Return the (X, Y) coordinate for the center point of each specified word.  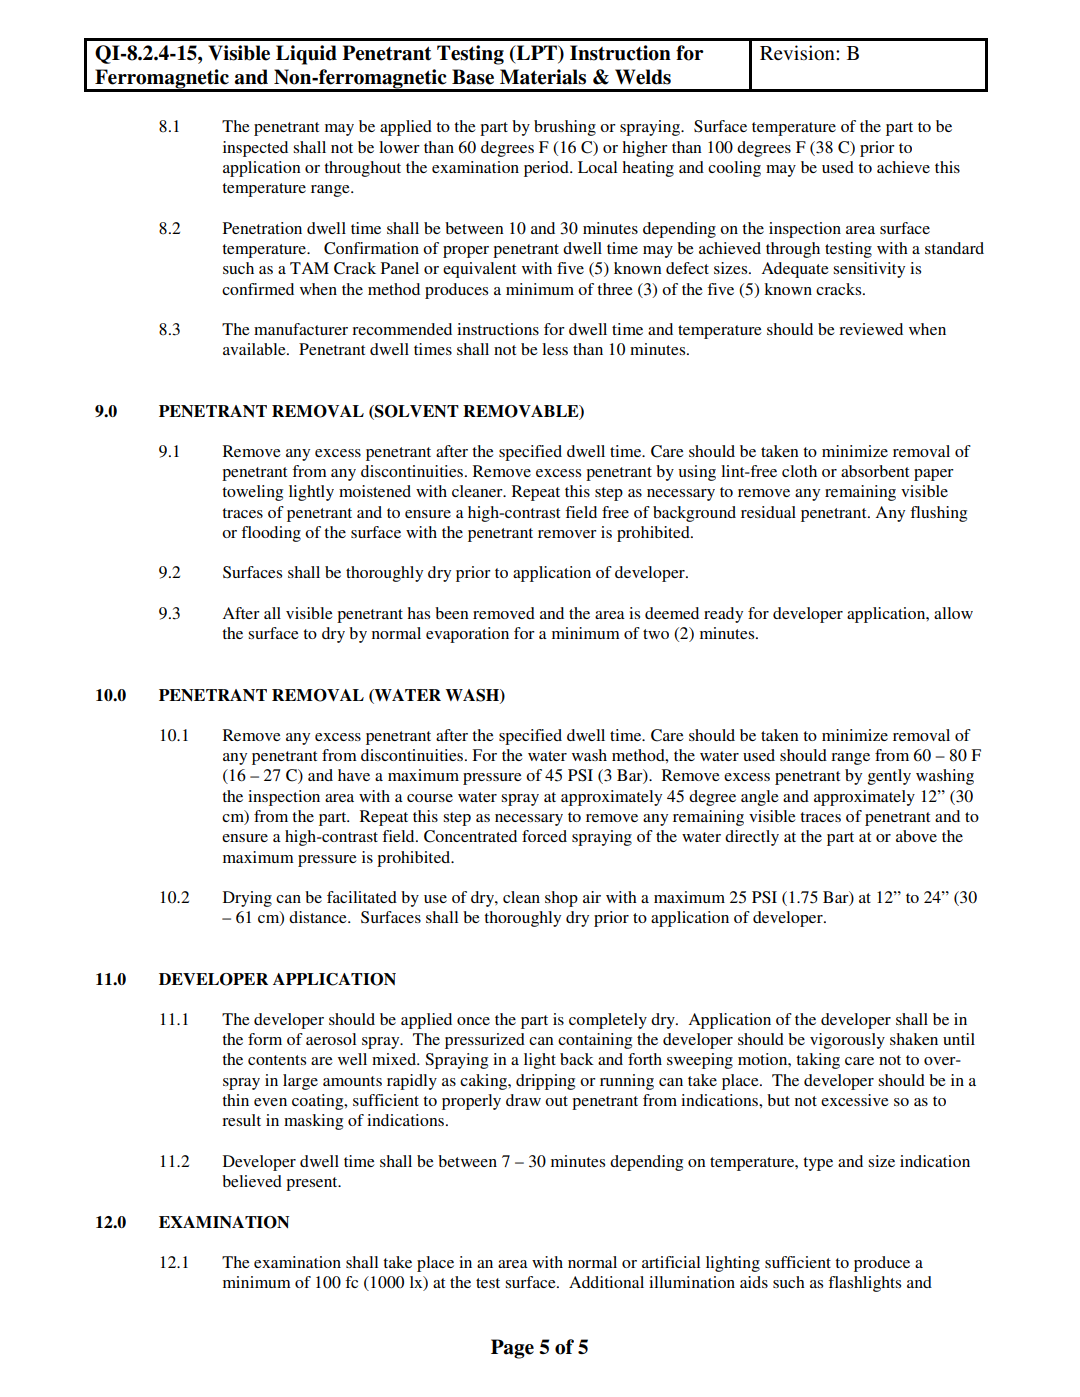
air (592, 897)
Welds (643, 77)
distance (319, 917)
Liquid (306, 55)
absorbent (875, 471)
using (697, 473)
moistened (375, 491)
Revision (798, 52)
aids (754, 1282)
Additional (606, 1282)
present (313, 1184)
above (916, 836)
